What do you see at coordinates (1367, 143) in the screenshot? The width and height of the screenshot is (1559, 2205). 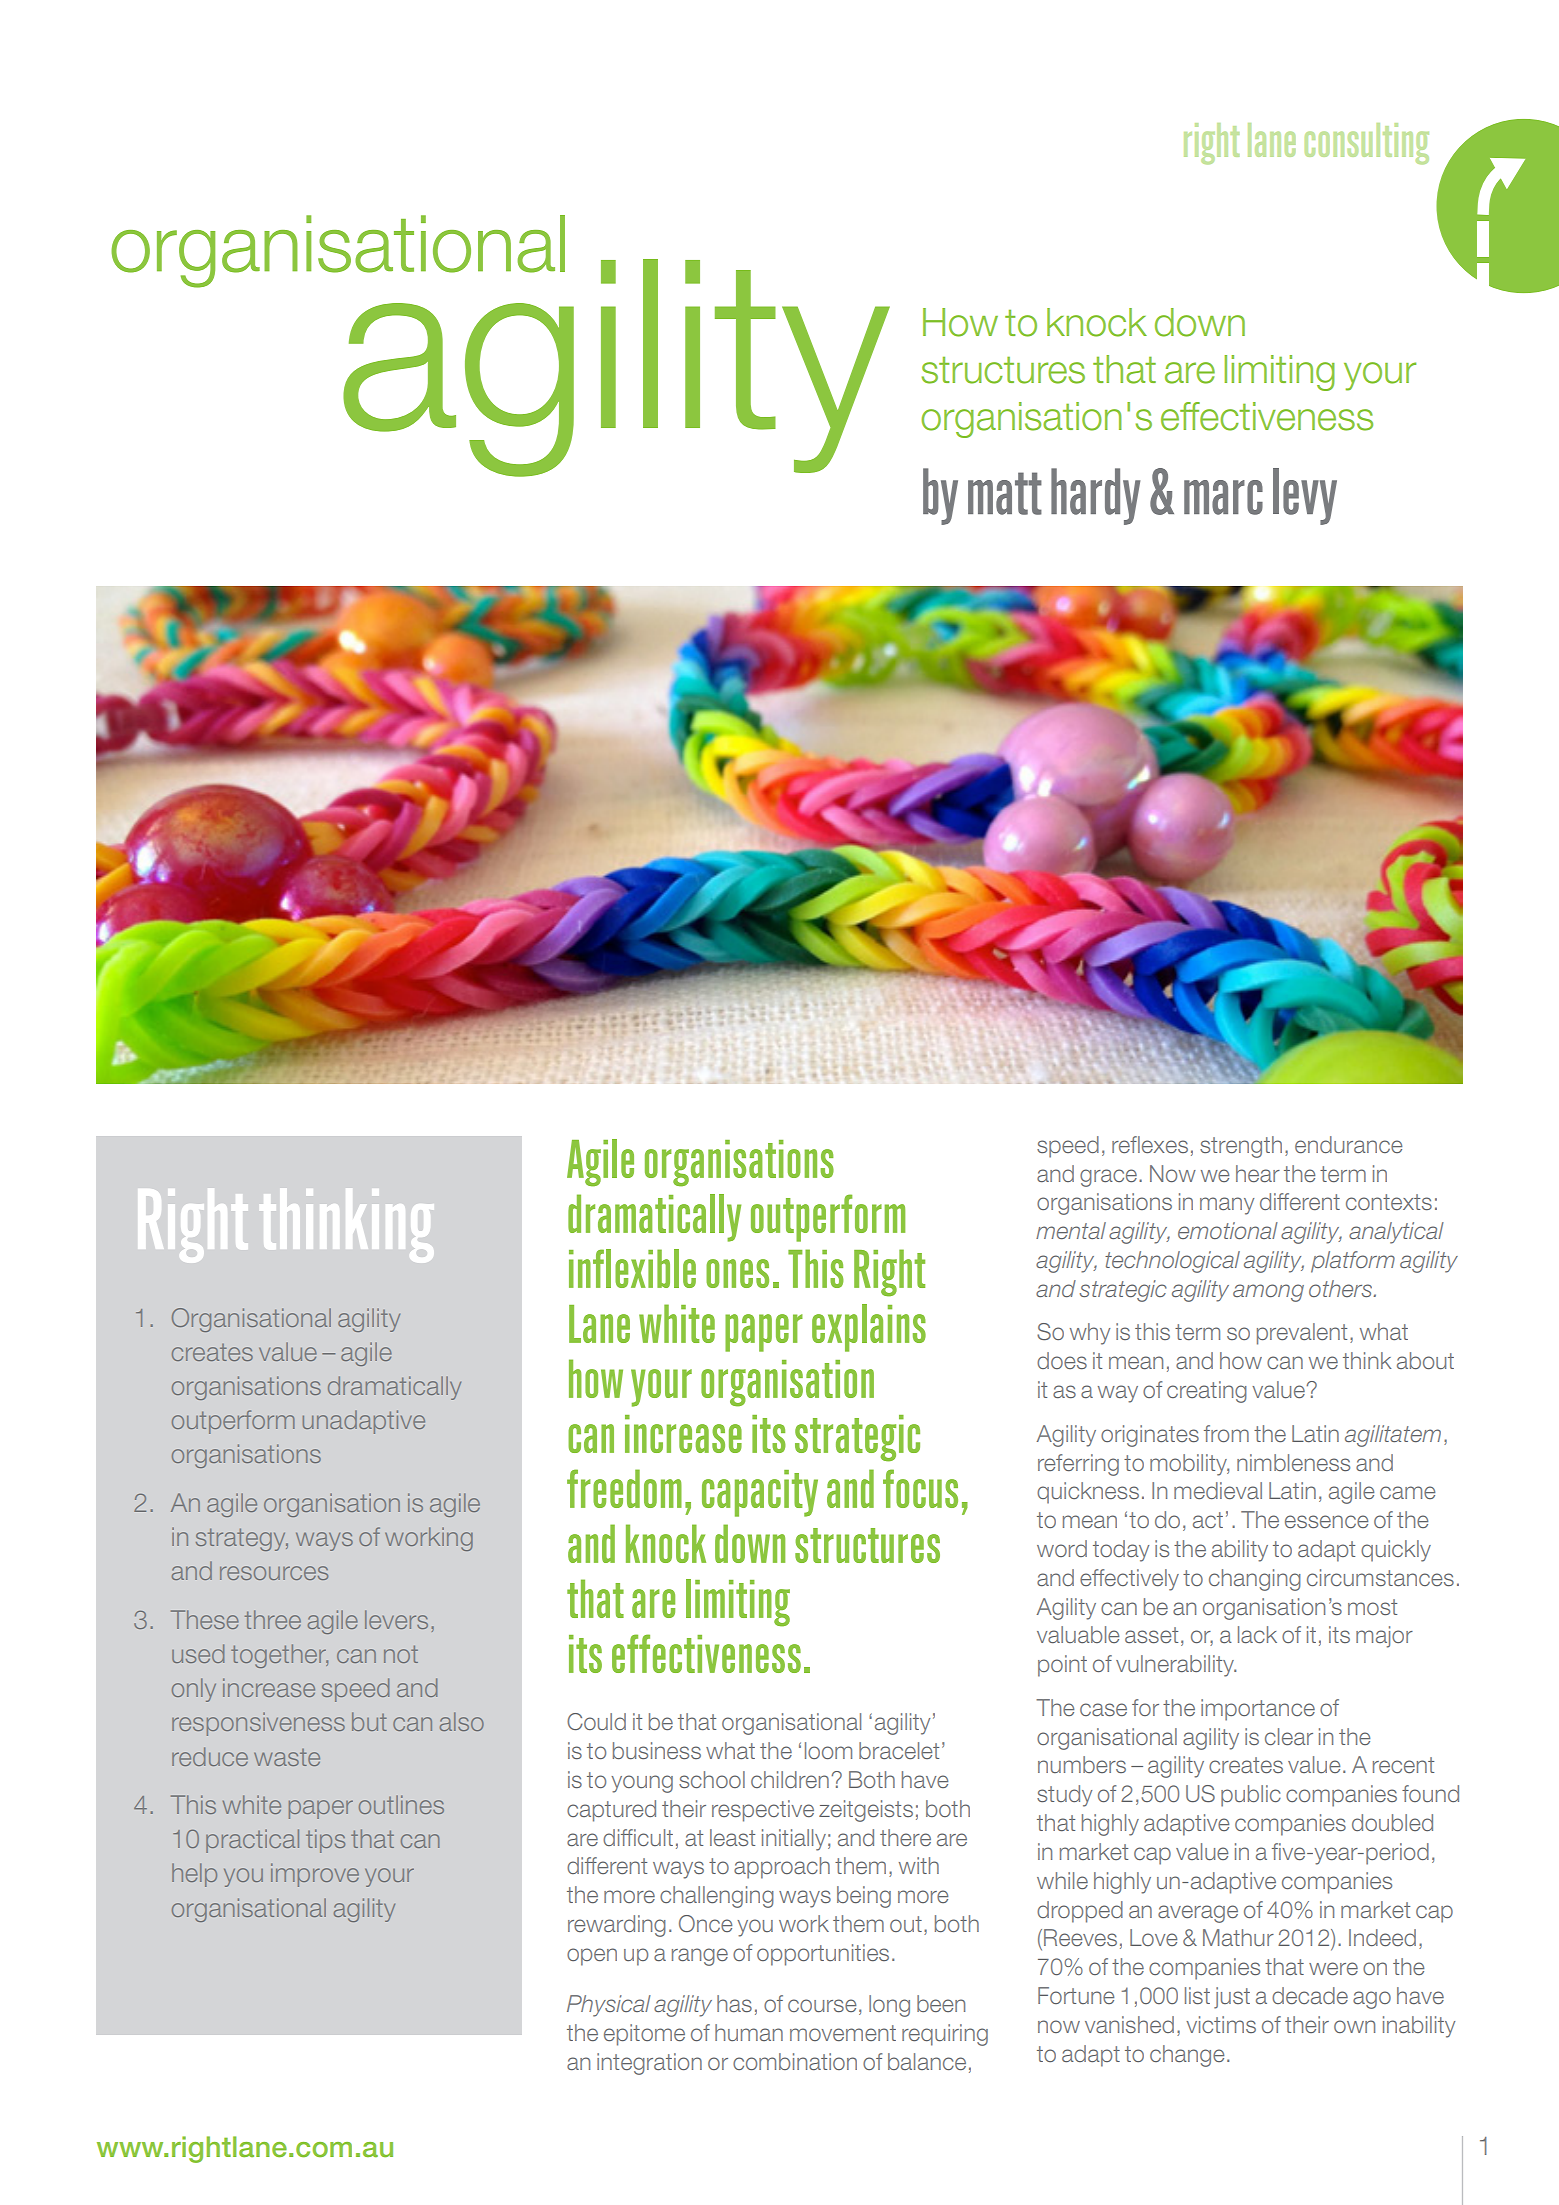 I see `consulting` at bounding box center [1367, 143].
